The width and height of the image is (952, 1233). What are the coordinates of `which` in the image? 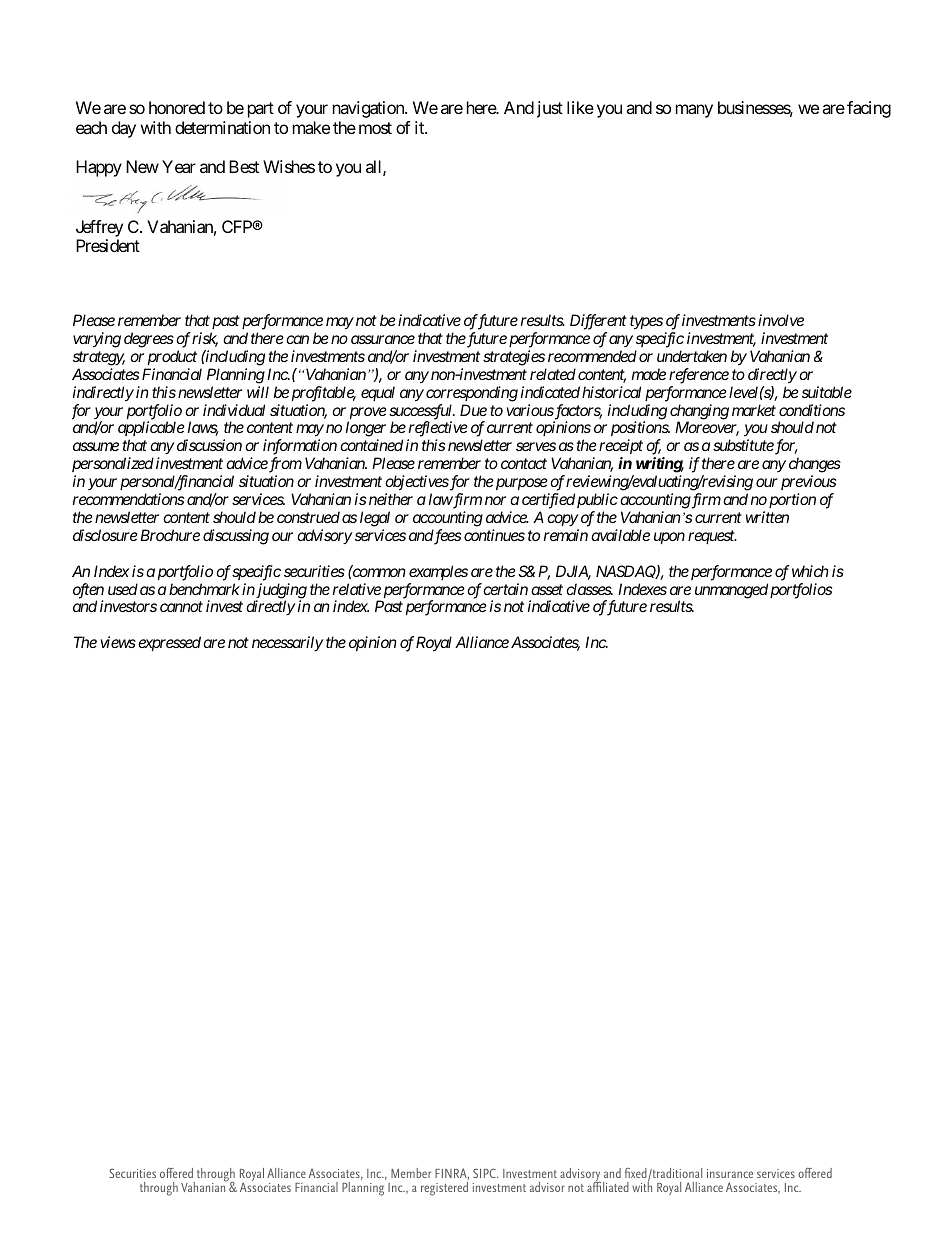 It's located at (810, 571).
